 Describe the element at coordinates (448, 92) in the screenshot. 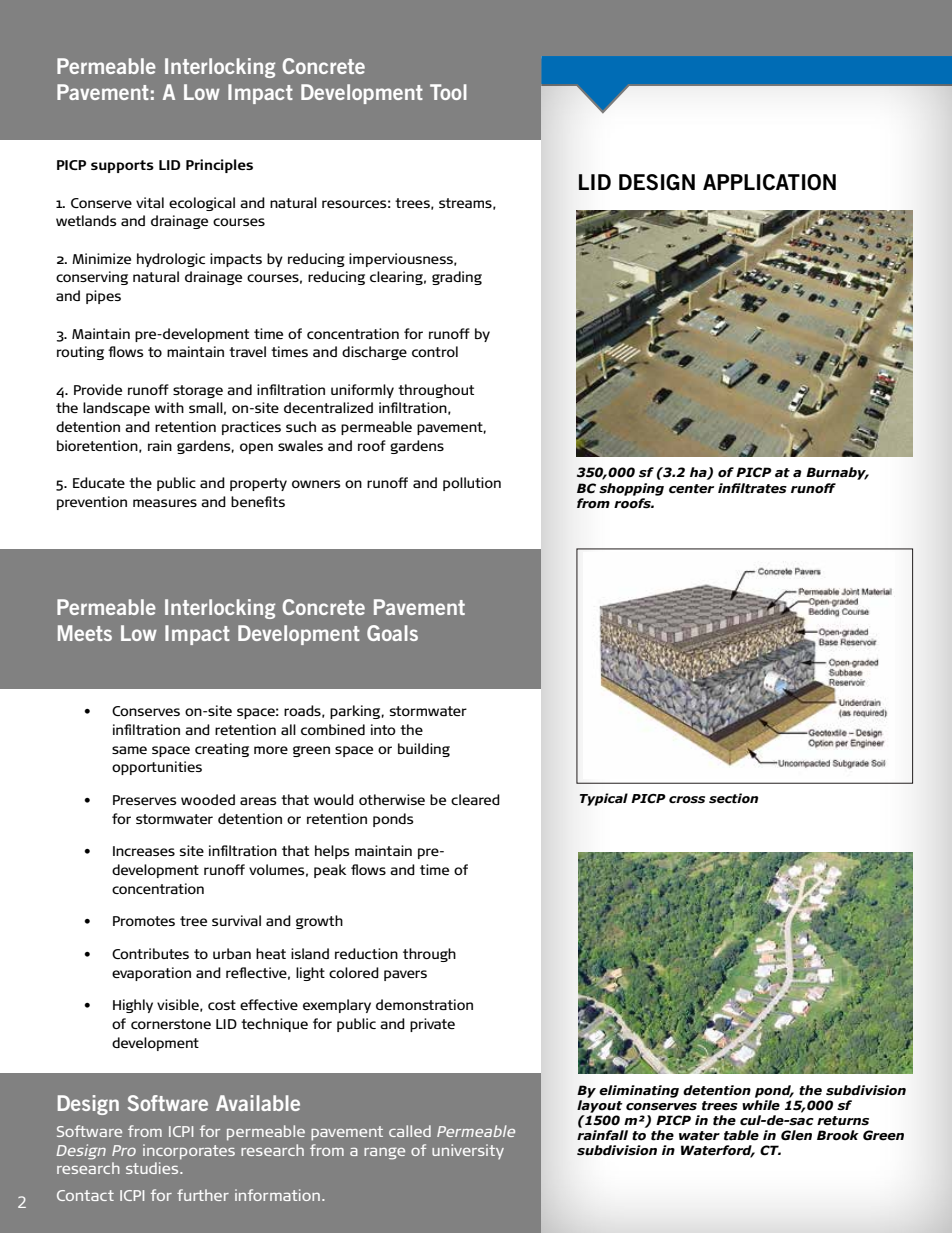

I see `Tool` at that location.
